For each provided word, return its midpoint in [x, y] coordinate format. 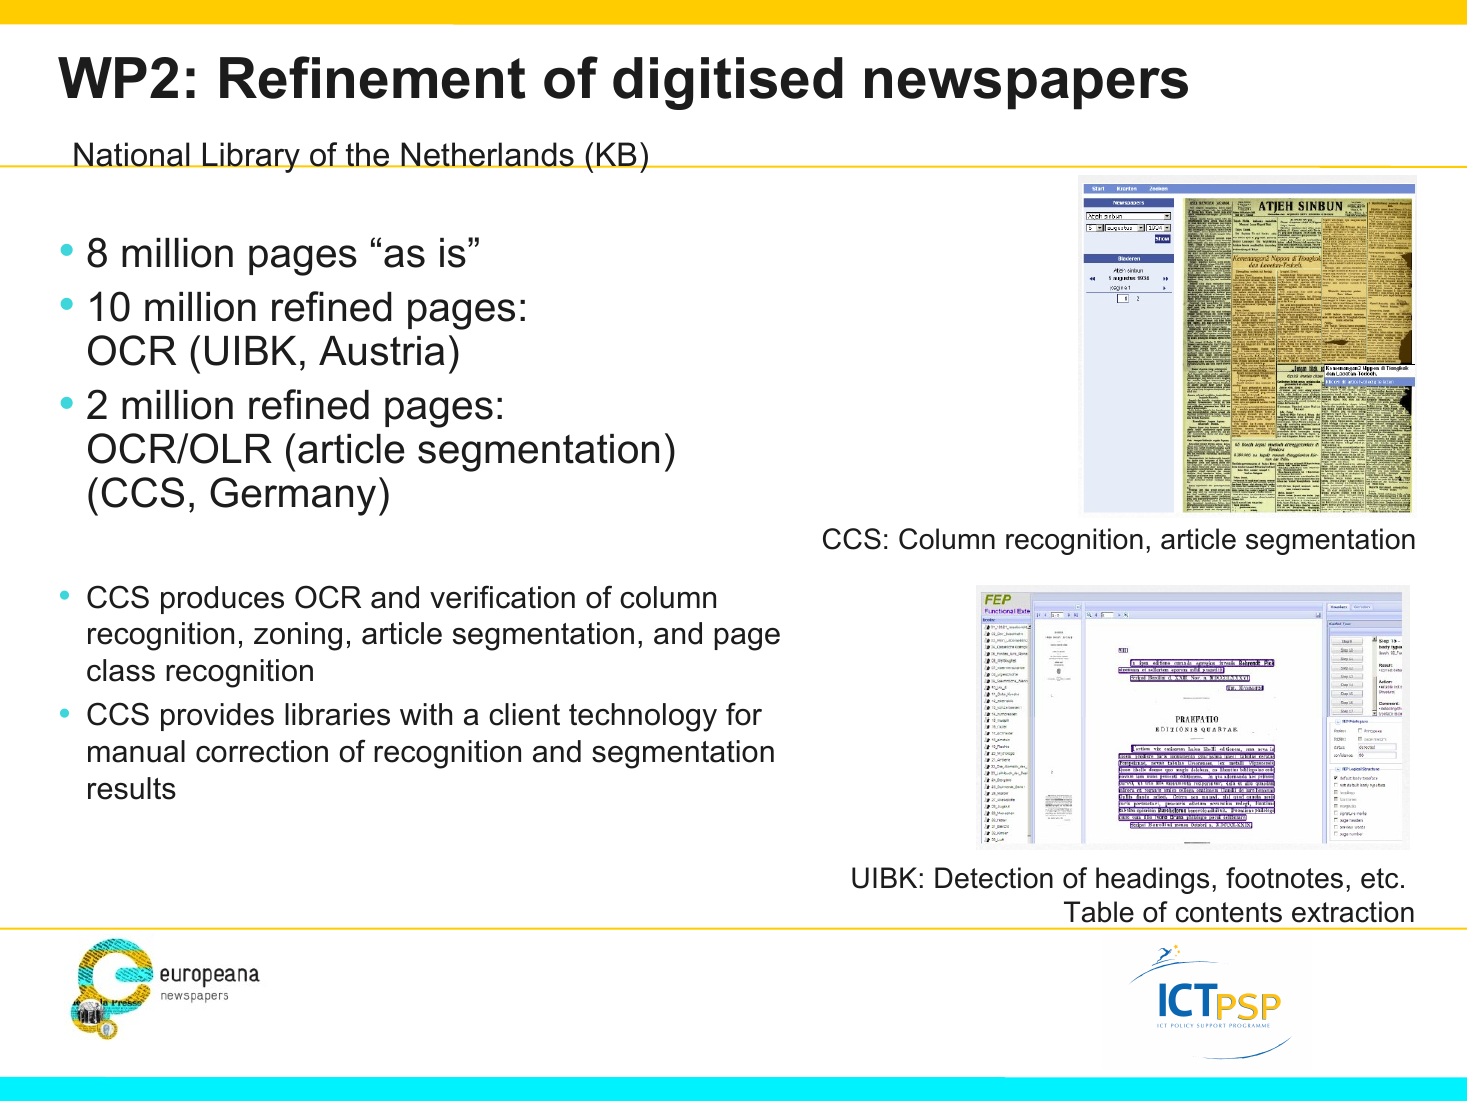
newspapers [1026, 88]
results [132, 788]
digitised [728, 83]
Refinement [372, 77]
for [744, 714]
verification [502, 597]
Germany [293, 496]
